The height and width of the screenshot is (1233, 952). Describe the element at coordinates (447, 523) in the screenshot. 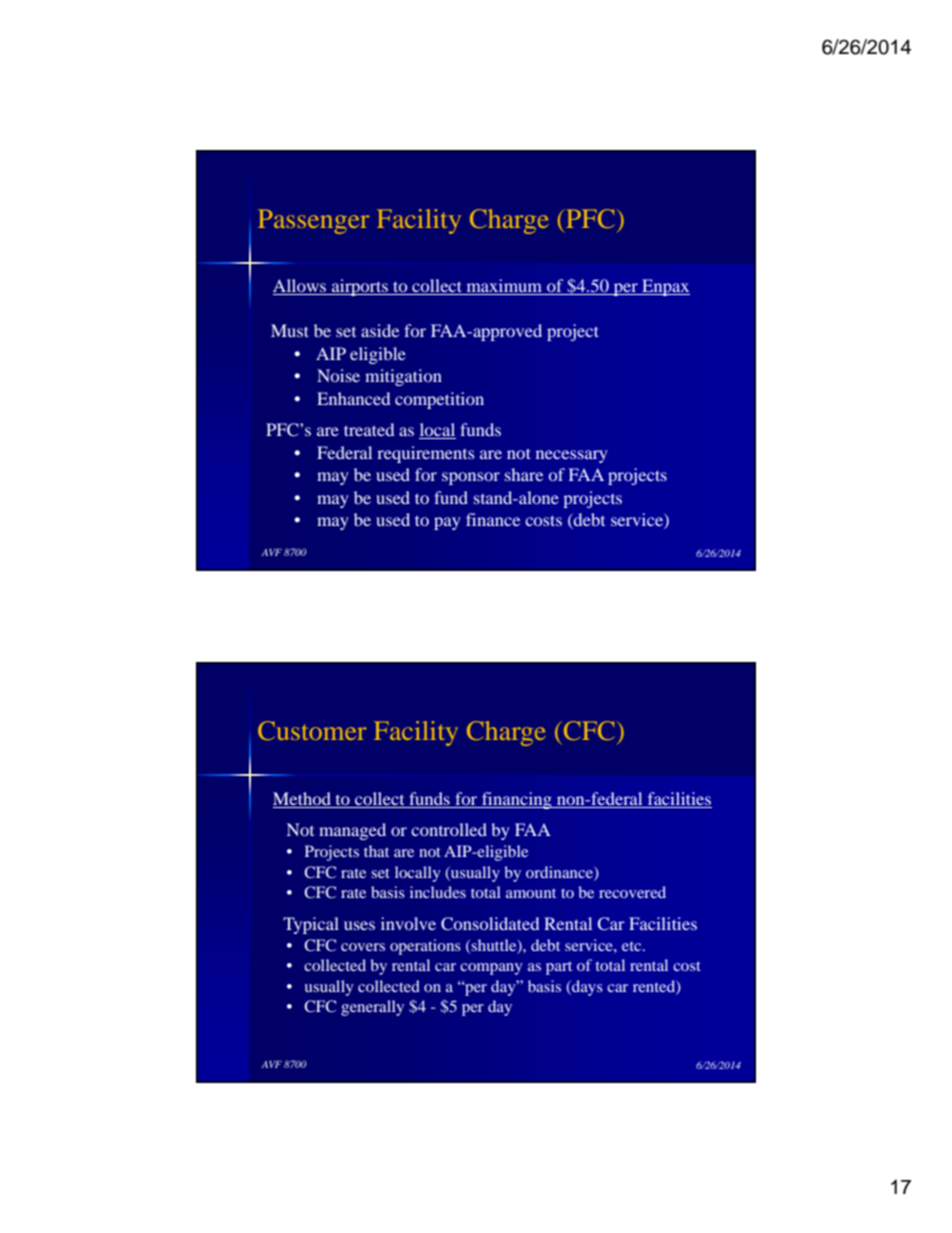

I see `pay` at that location.
